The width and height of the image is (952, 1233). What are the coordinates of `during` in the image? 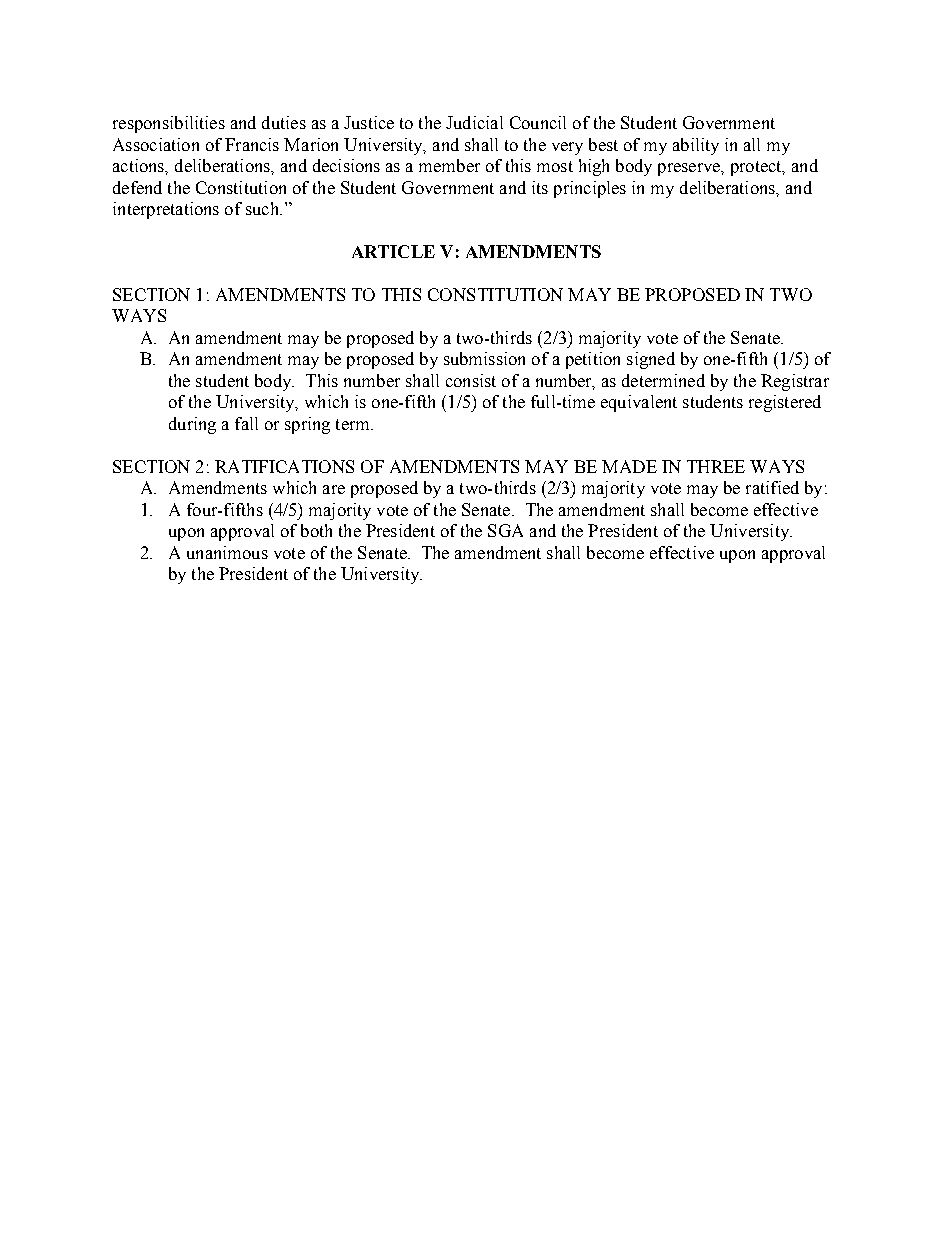 It's located at (192, 425).
